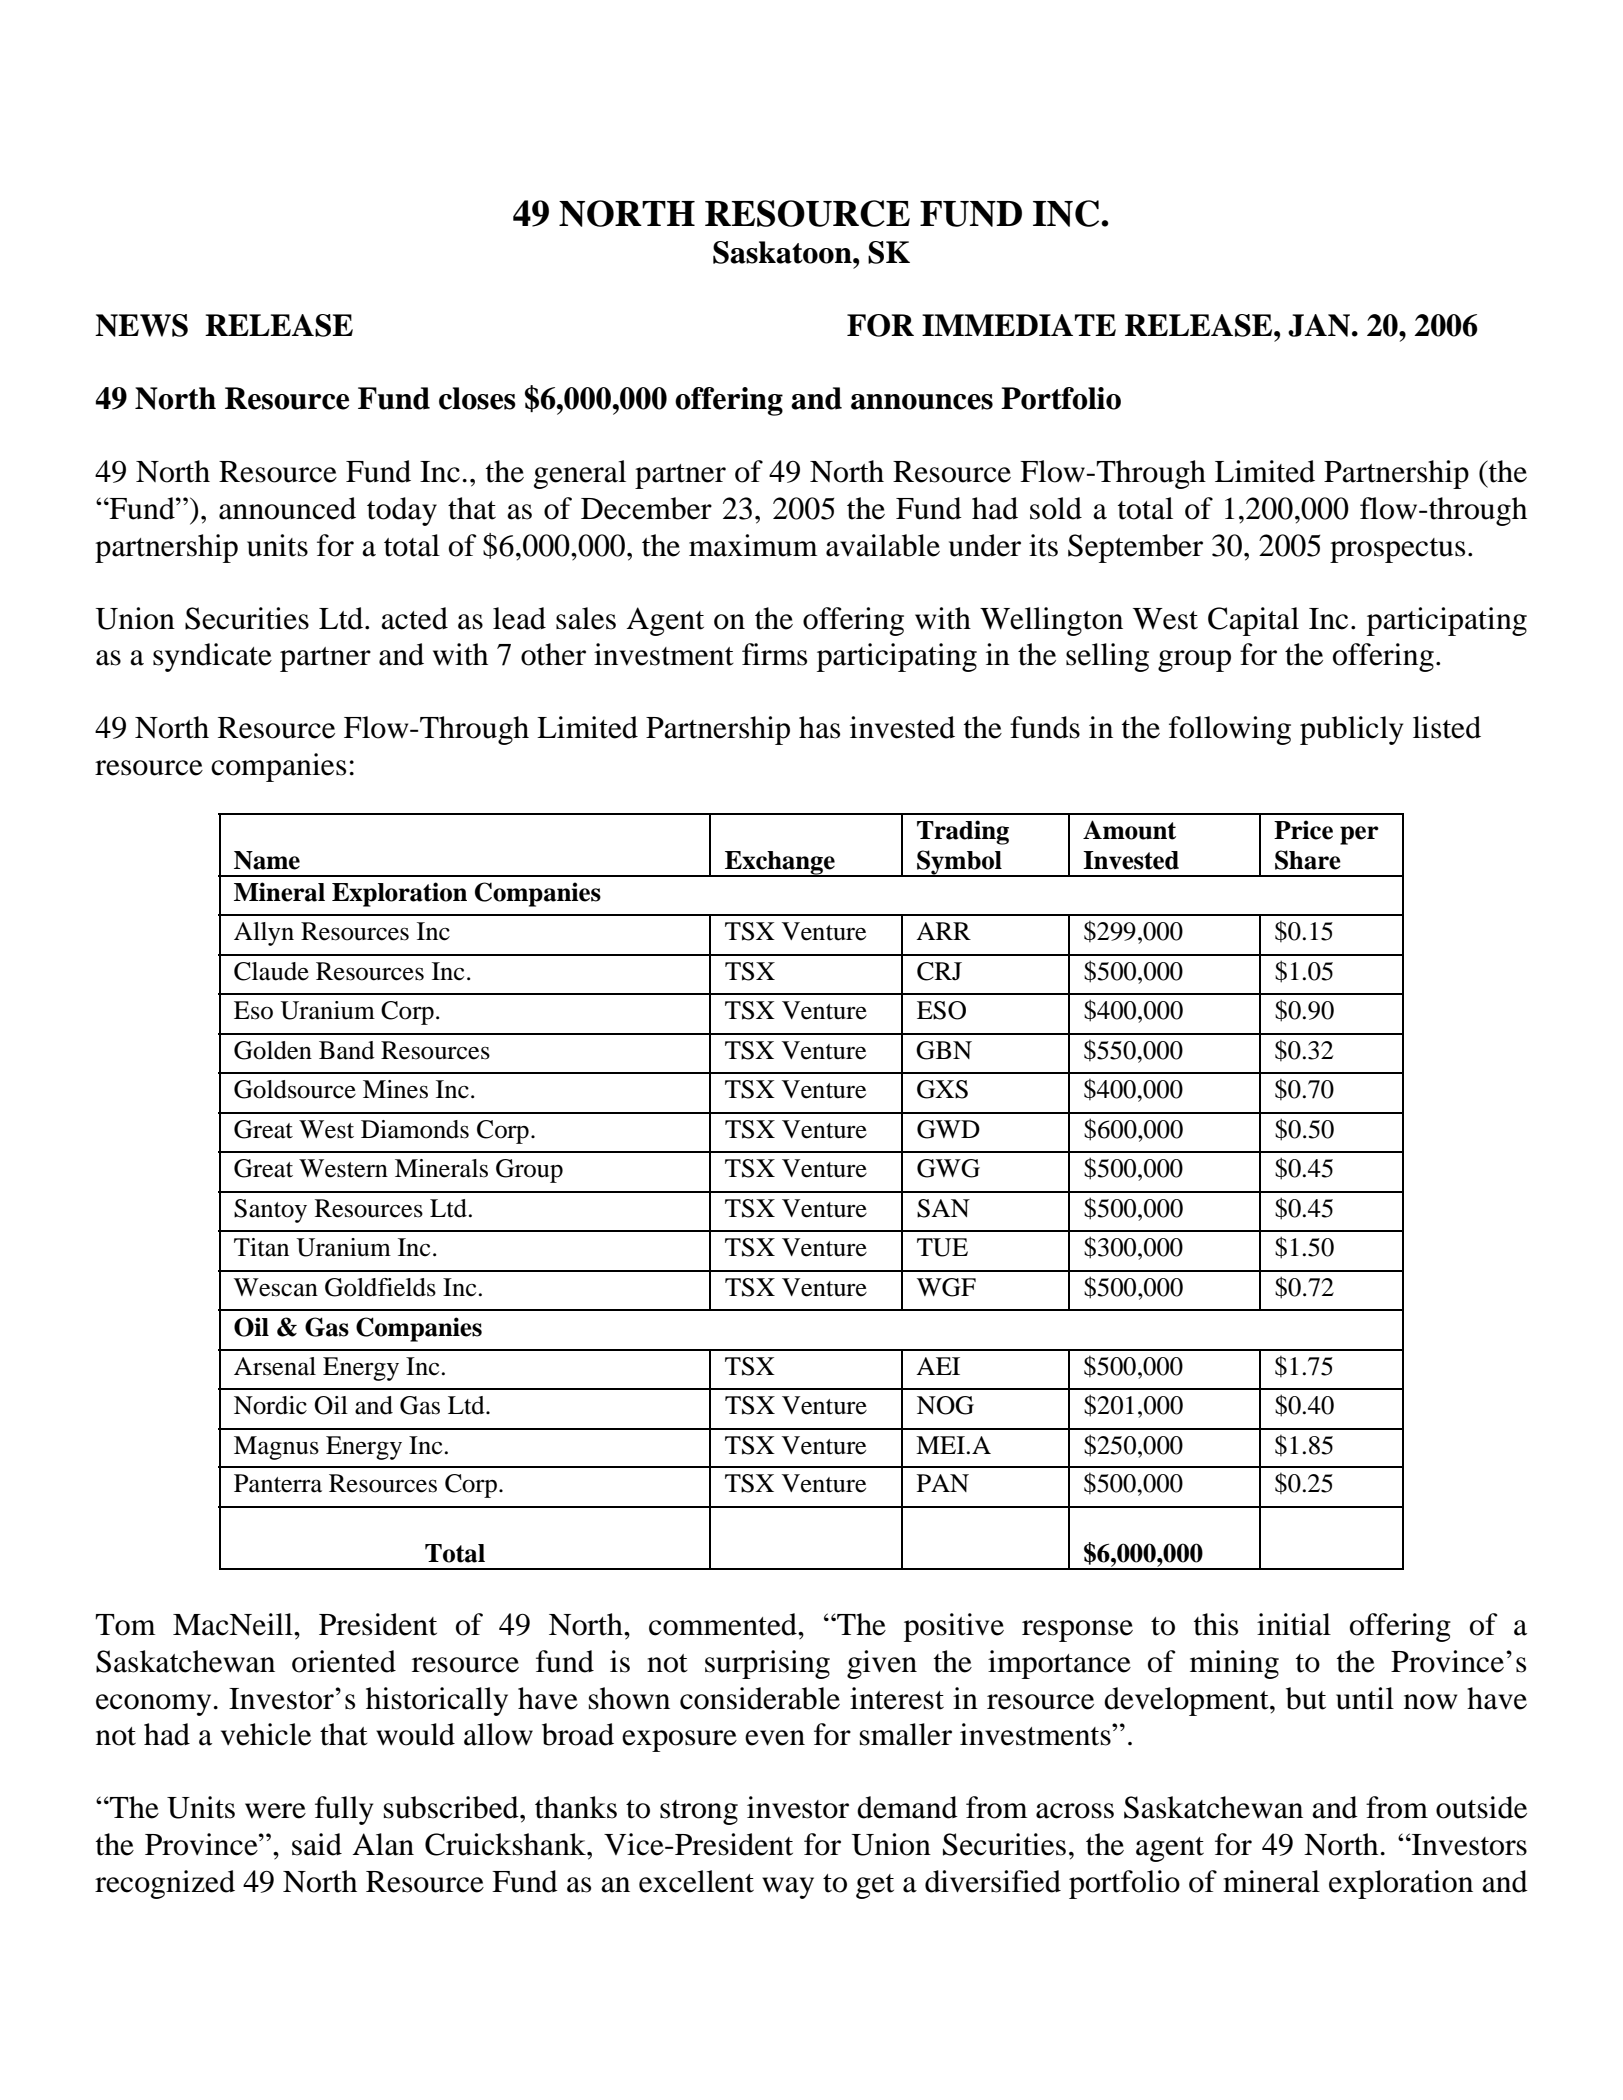  I want to click on NEWS, so click(141, 325).
